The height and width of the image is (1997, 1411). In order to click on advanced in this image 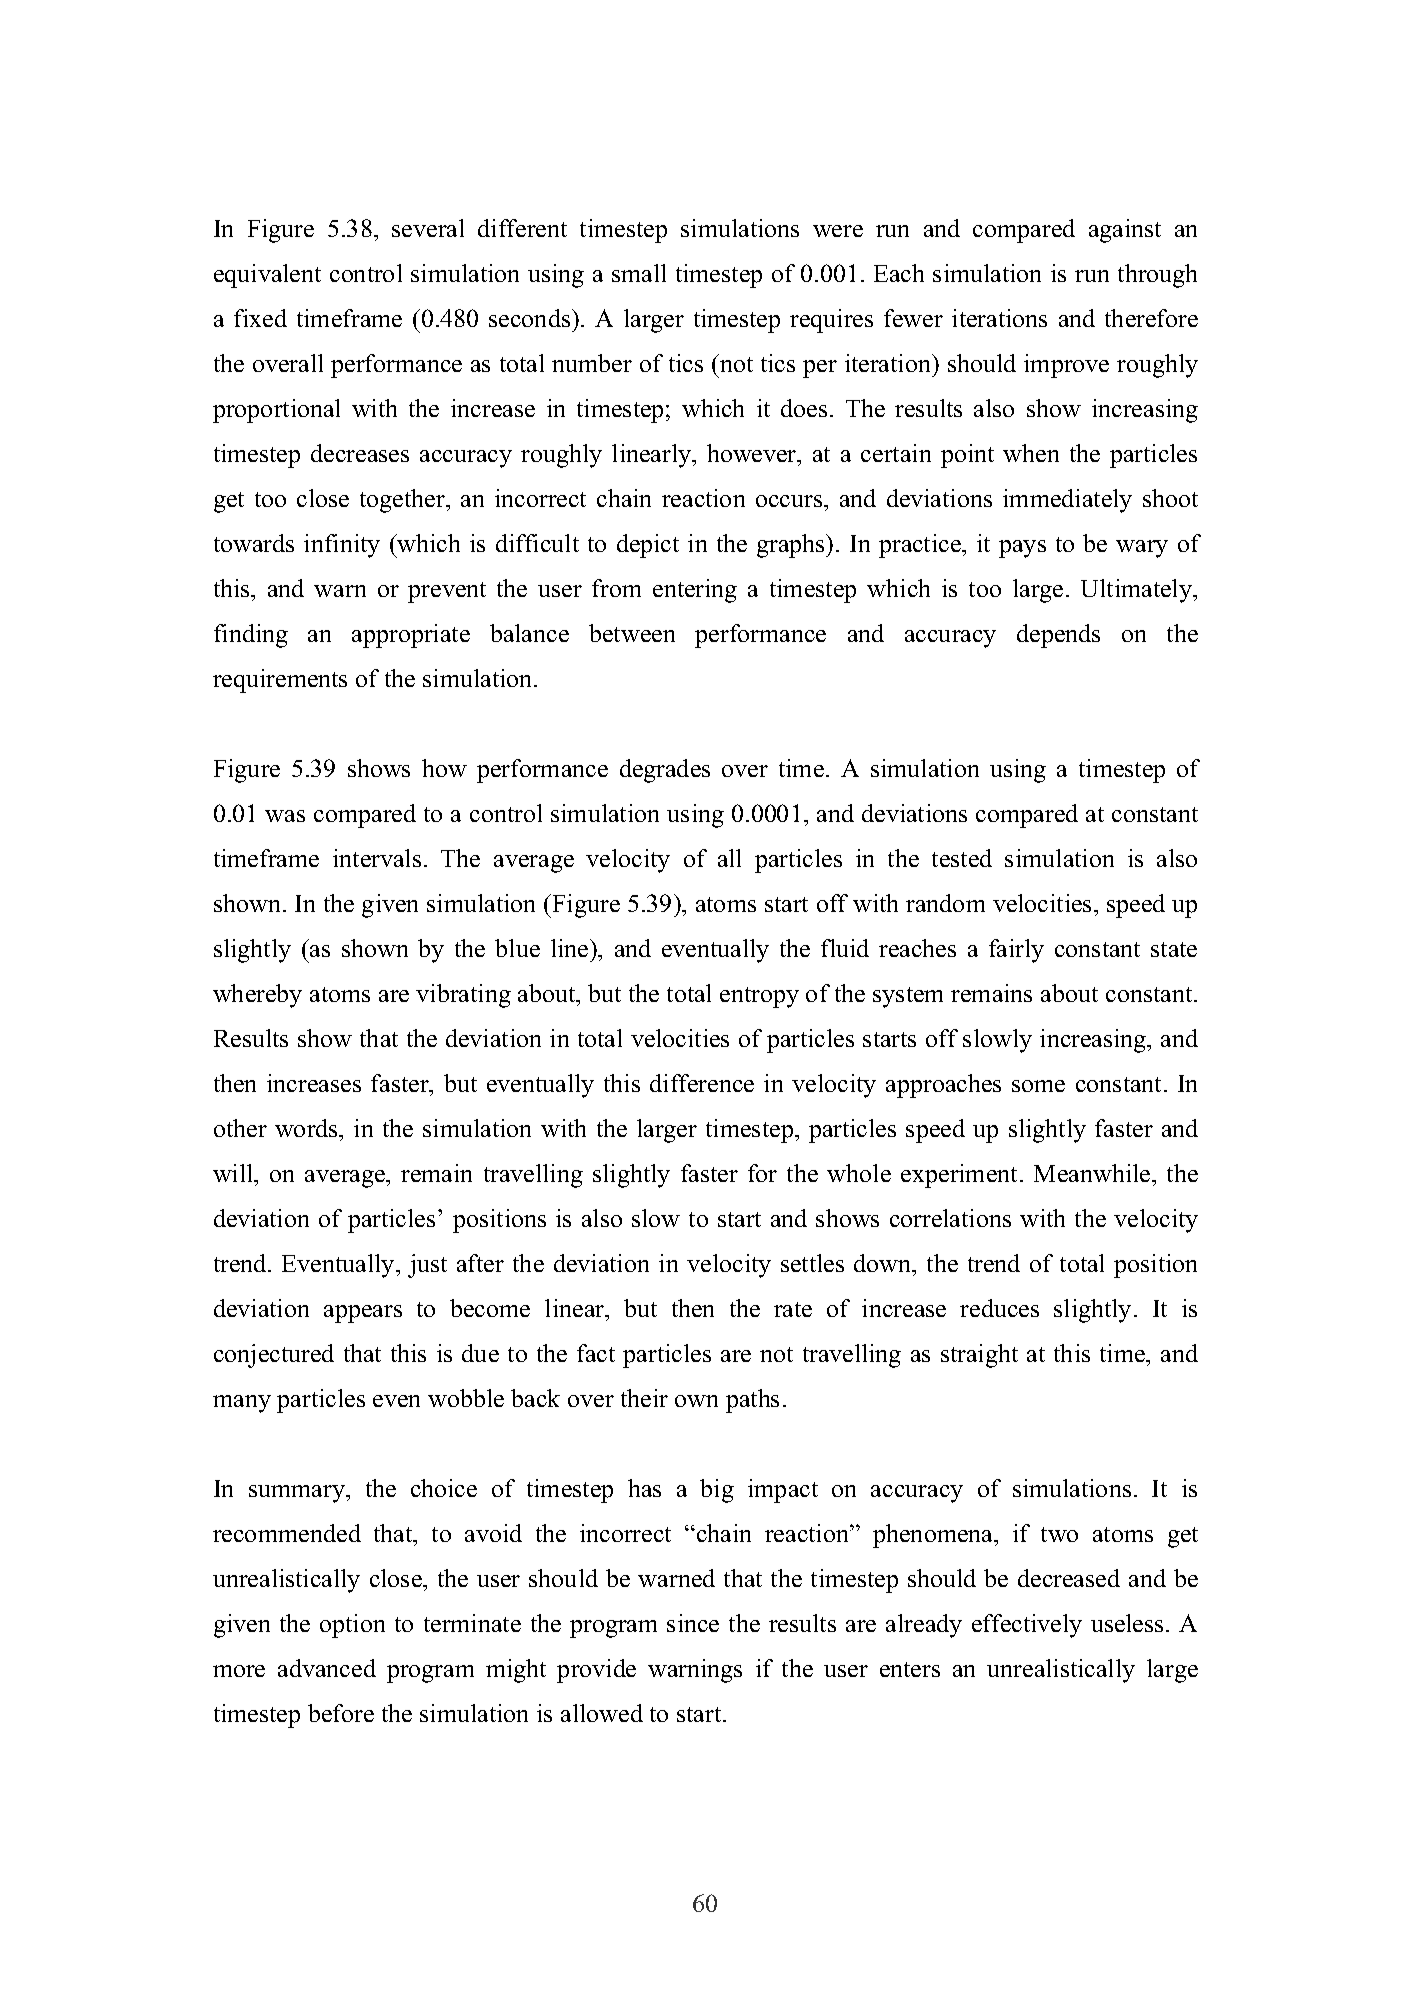, I will do `click(327, 1668)`.
